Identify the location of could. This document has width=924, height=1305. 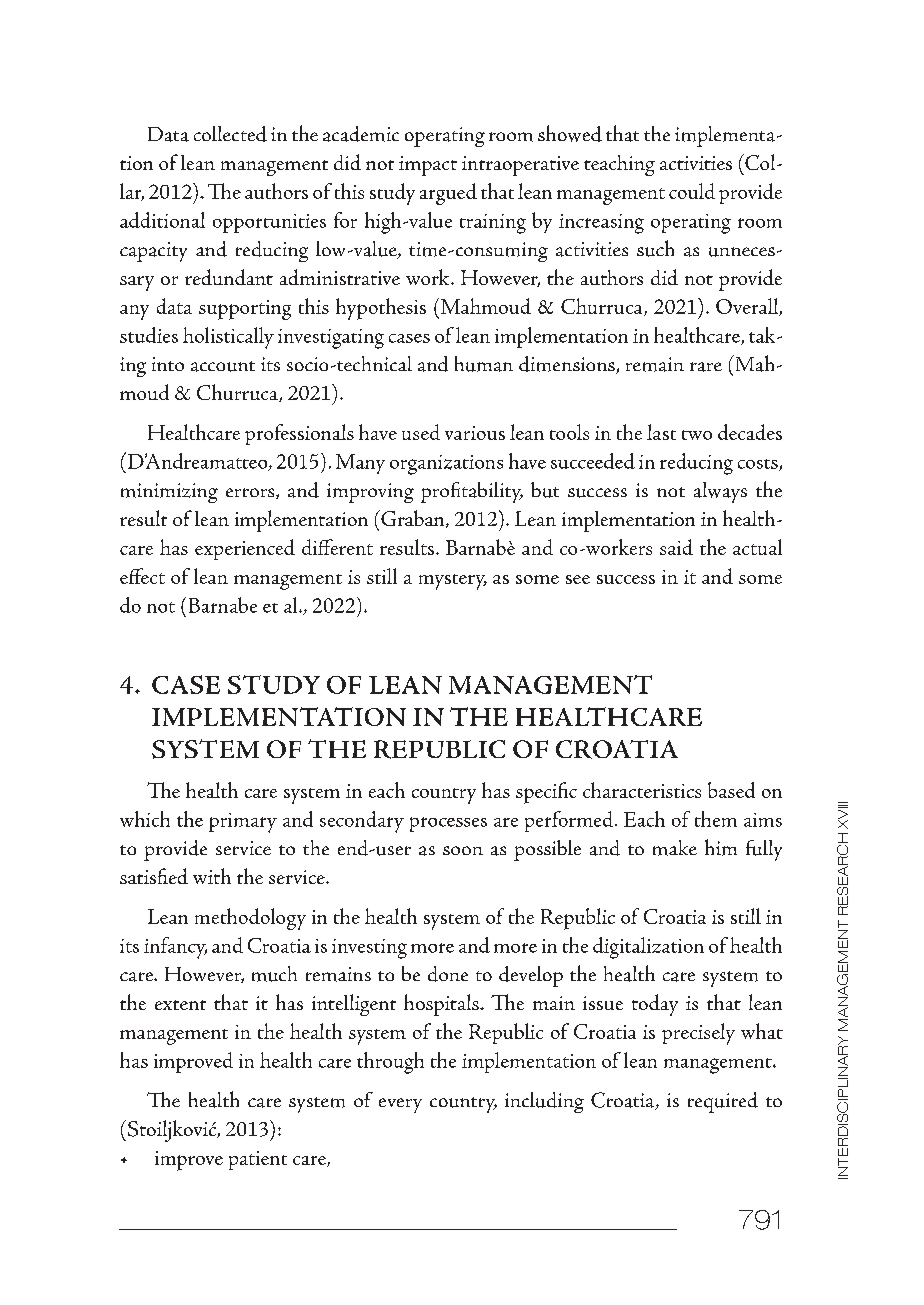
(692, 191).
